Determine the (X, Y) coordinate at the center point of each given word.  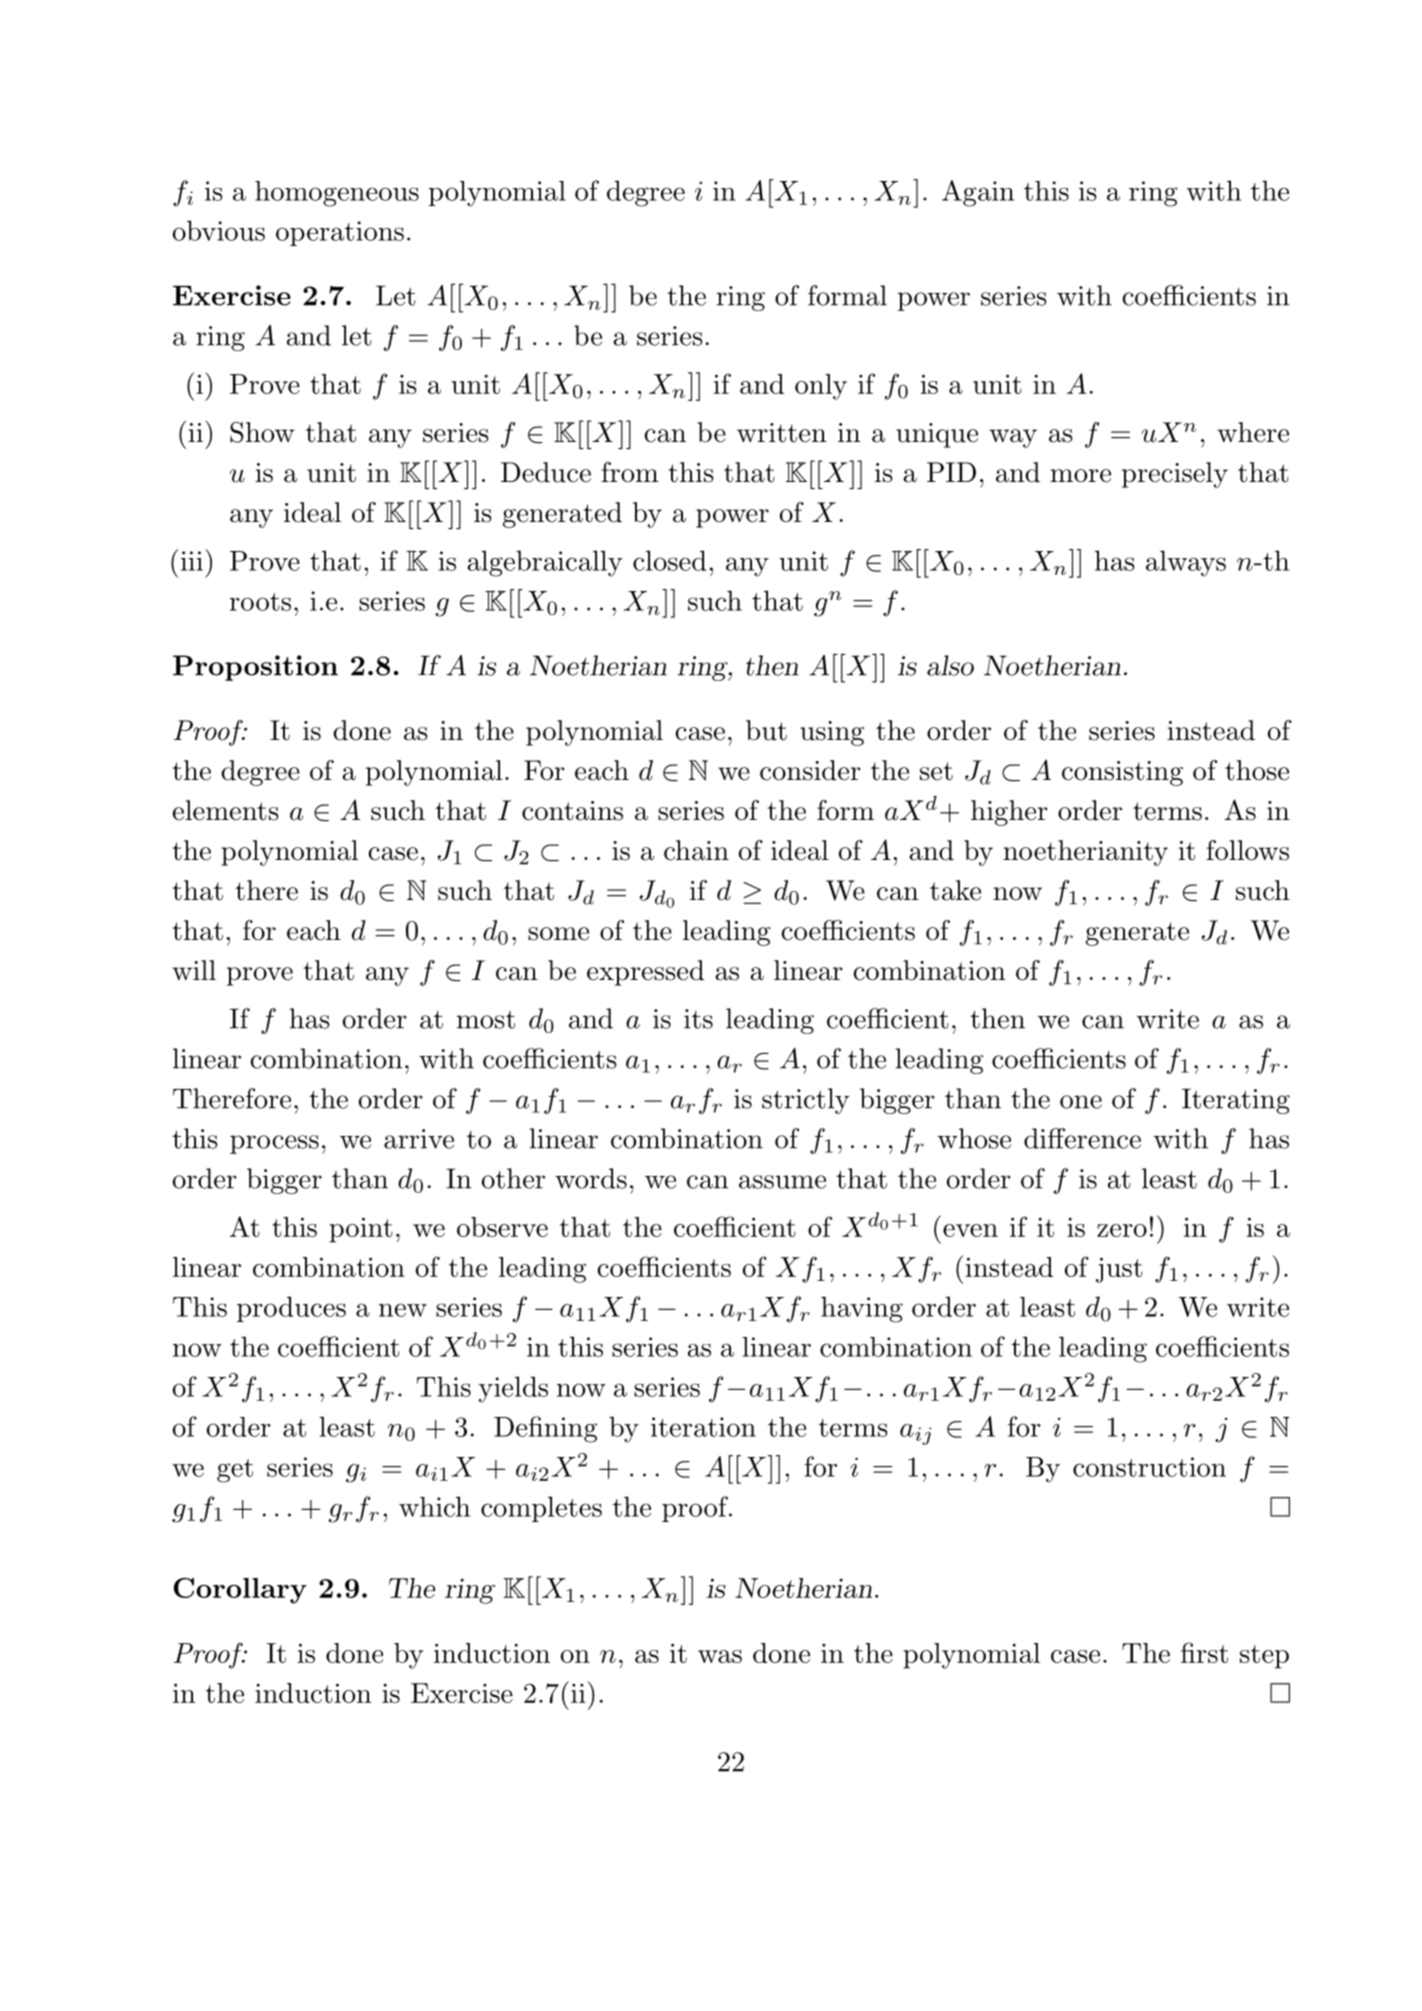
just (1119, 1270)
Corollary (240, 1591)
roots (260, 602)
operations (340, 233)
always (1186, 563)
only (821, 387)
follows (1247, 850)
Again (978, 193)
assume (782, 1182)
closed (669, 560)
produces (291, 1309)
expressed (645, 973)
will (194, 970)
